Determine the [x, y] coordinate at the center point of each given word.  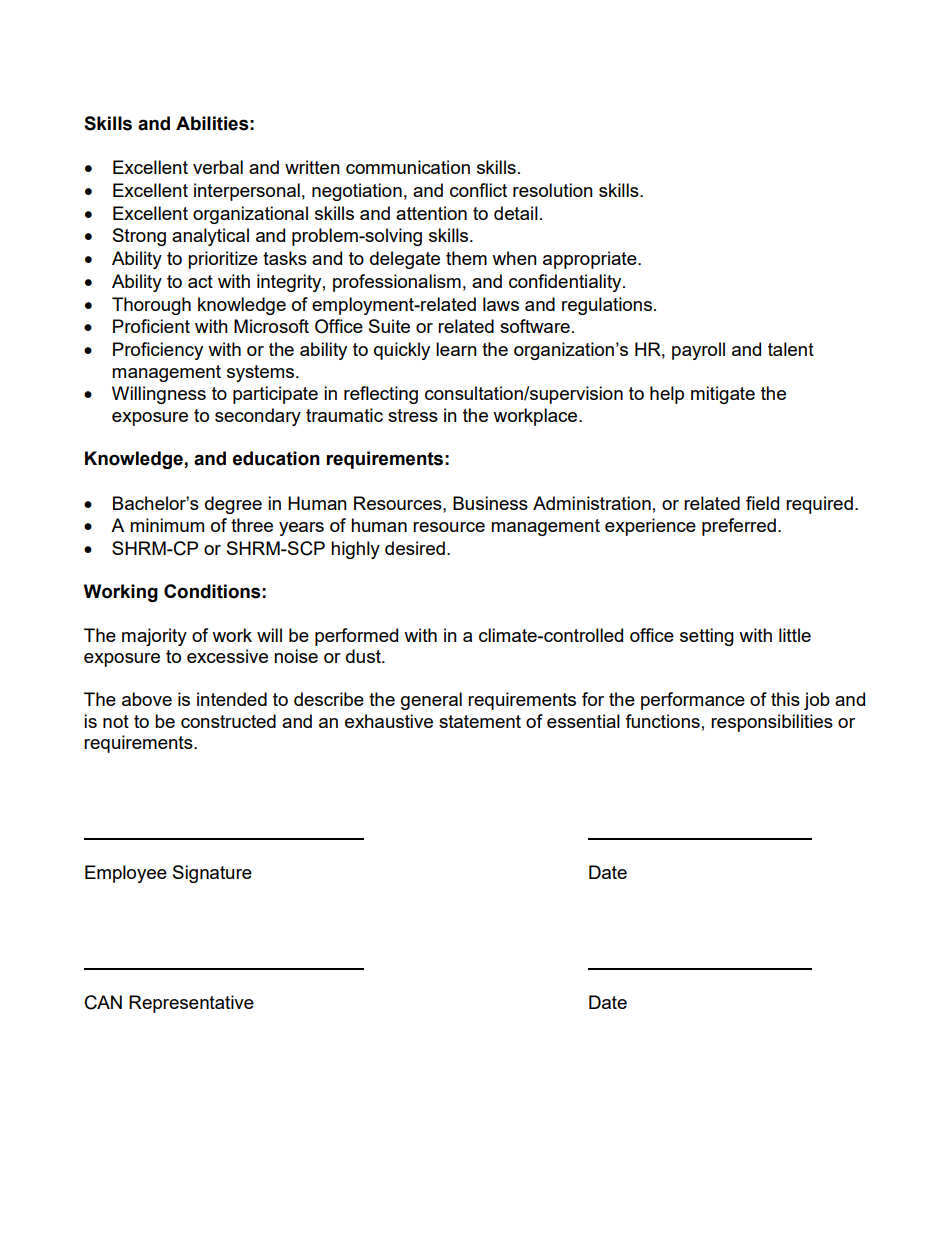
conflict [478, 190]
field [762, 503]
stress [413, 415]
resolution [553, 190]
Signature [212, 874]
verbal [218, 167]
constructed [228, 721]
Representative [191, 1004]
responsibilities [772, 723]
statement [480, 721]
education [276, 458]
